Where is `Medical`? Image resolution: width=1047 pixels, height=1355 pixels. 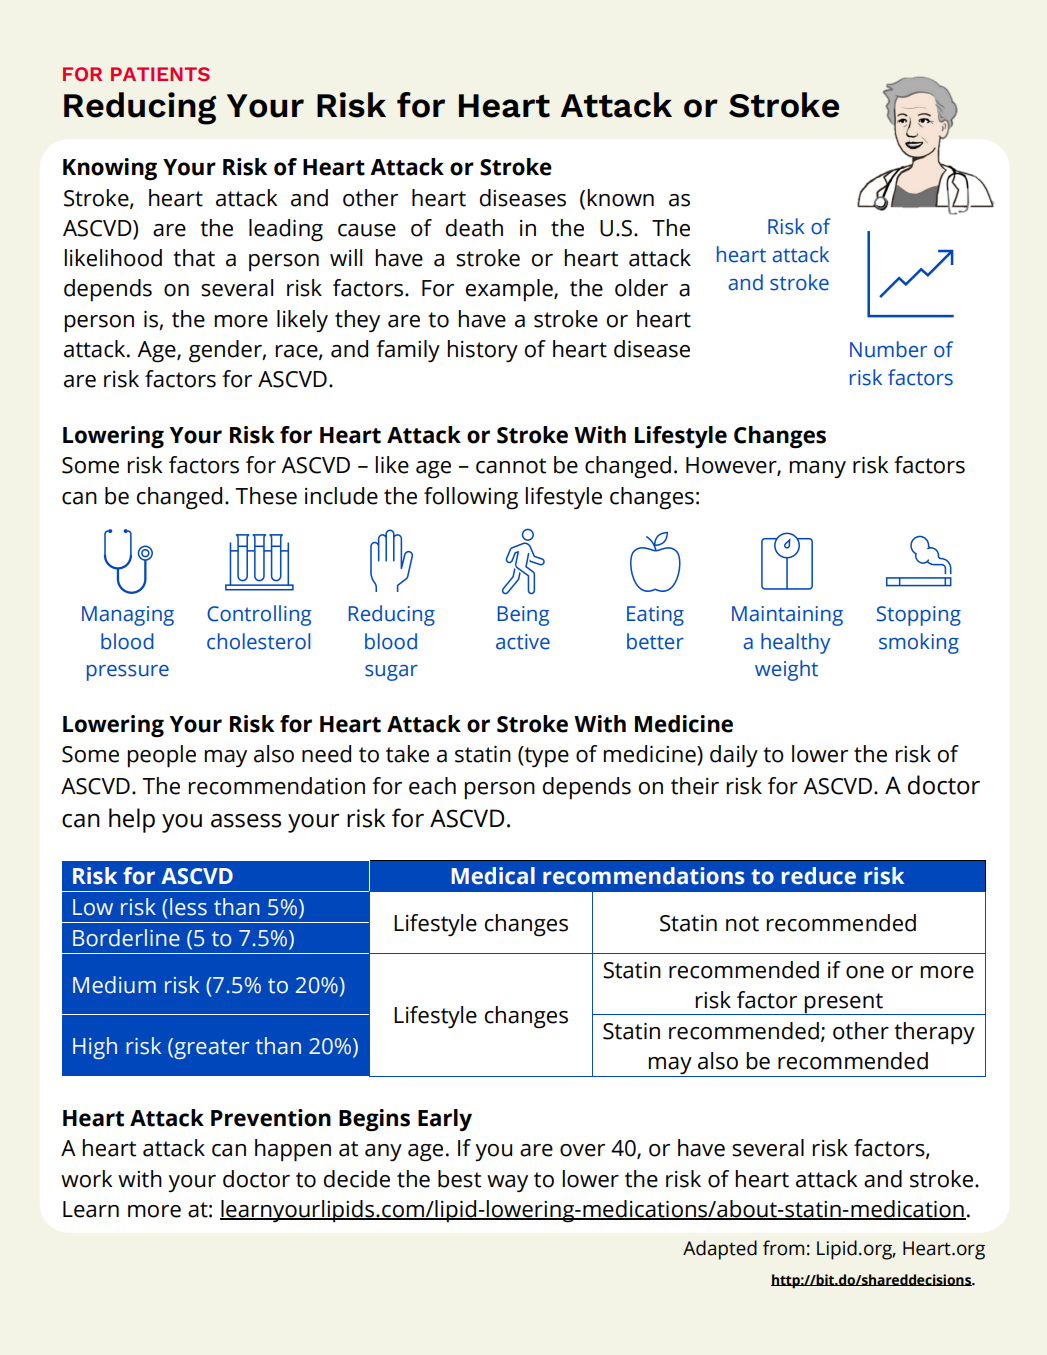 Medical is located at coordinates (493, 876).
